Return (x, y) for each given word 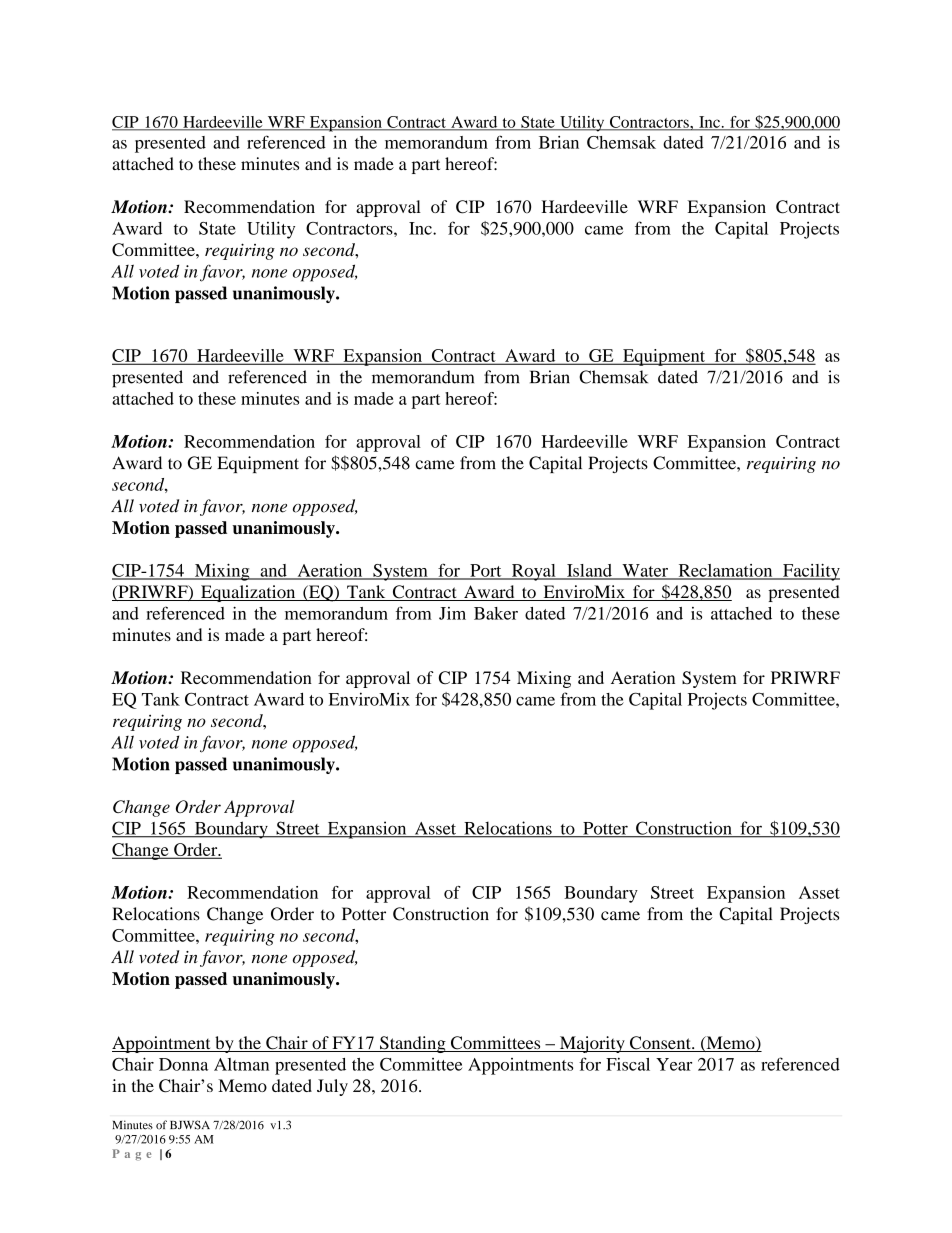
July (332, 1087)
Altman (241, 1064)
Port (486, 571)
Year (674, 1064)
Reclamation (725, 571)
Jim (452, 613)
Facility (810, 572)
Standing (413, 1044)
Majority (592, 1044)
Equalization (248, 593)
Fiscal (628, 1064)
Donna (183, 1064)
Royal (534, 572)
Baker (496, 613)
